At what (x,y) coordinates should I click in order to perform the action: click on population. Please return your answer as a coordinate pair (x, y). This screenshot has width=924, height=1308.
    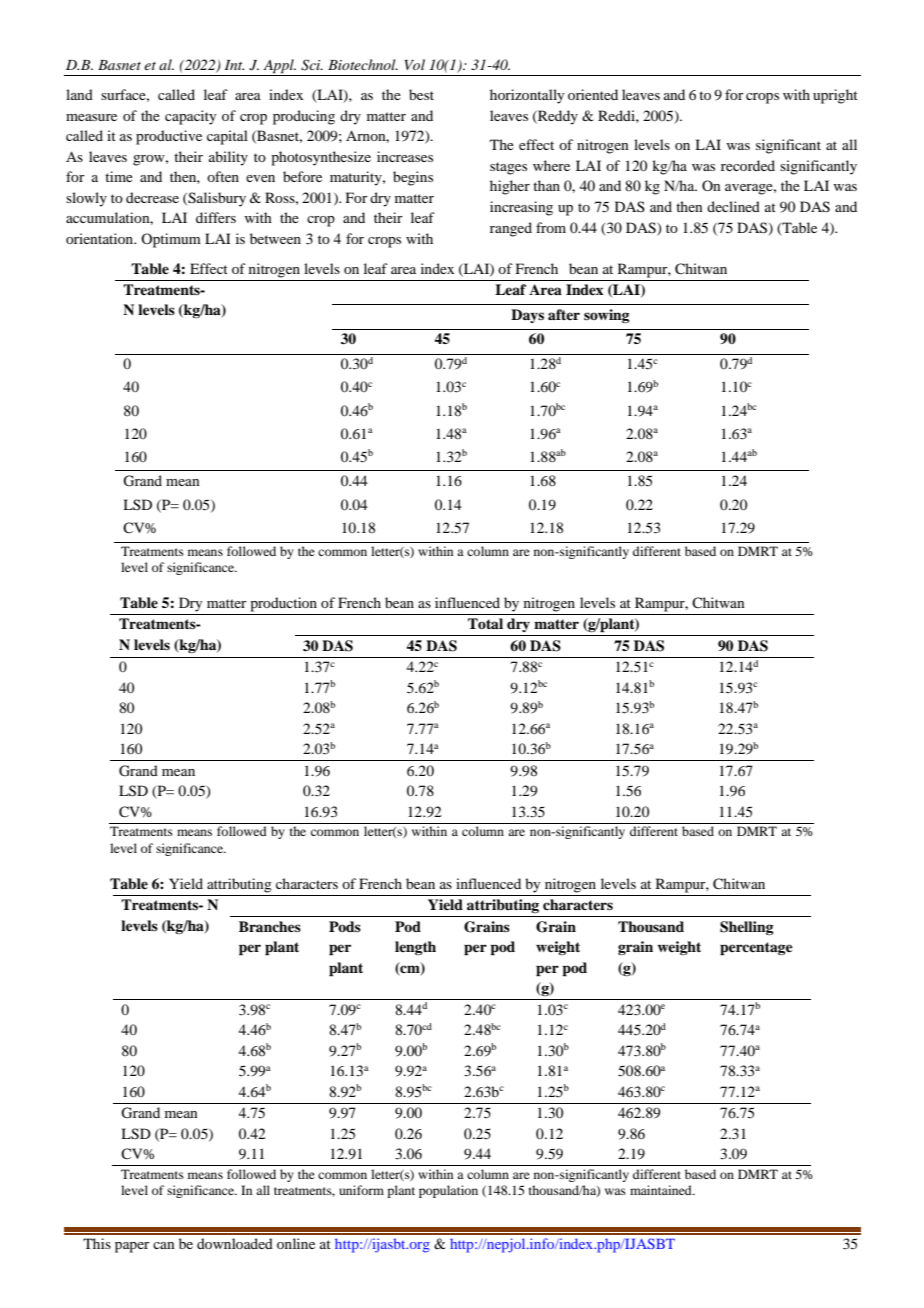
    Looking at the image, I should click on (448, 1191).
